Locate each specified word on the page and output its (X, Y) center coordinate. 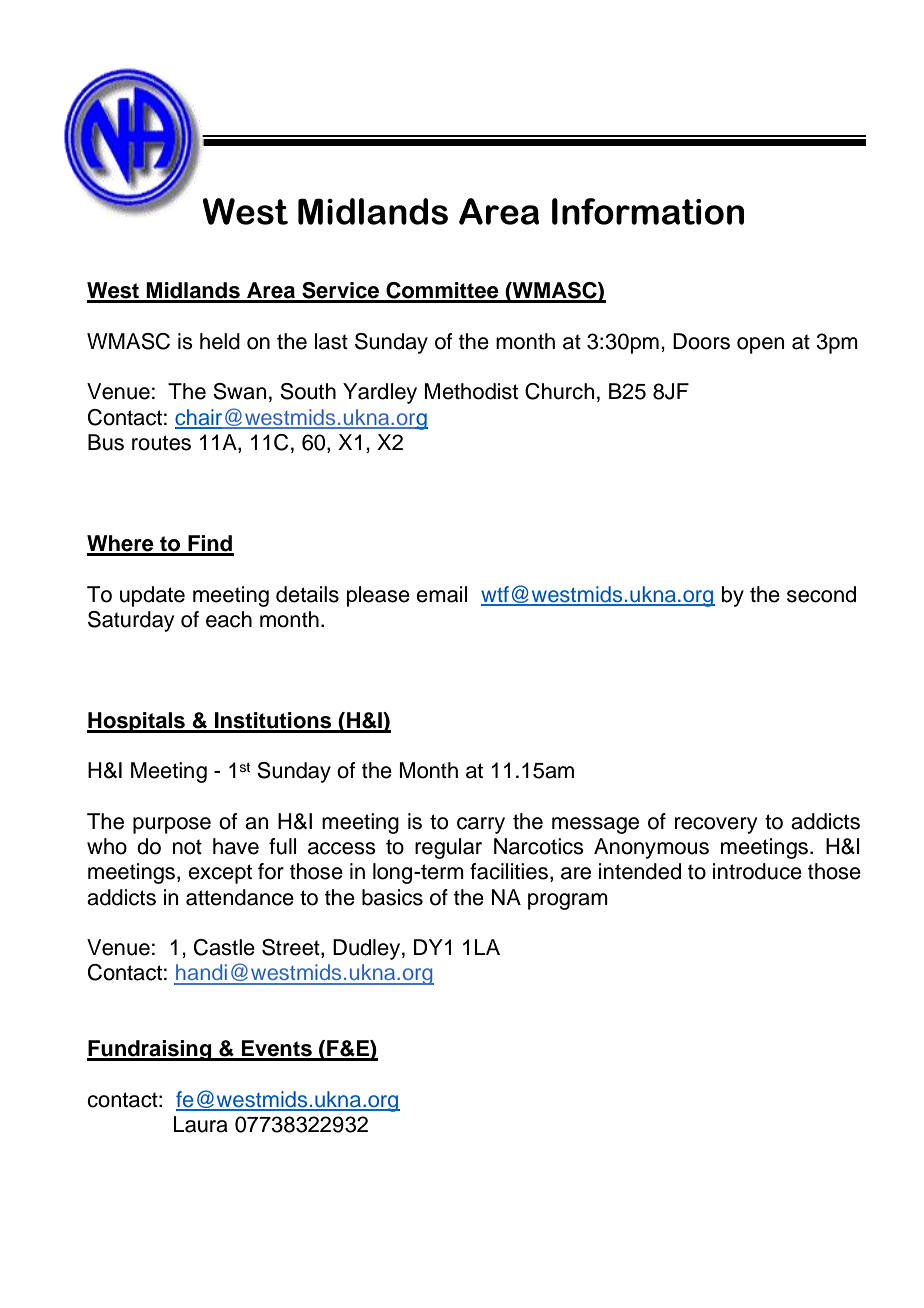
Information (648, 211)
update (152, 596)
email (441, 594)
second (821, 594)
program (568, 901)
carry (481, 825)
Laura (201, 1124)
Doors (701, 341)
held (220, 341)
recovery (716, 825)
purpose (172, 825)
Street (292, 948)
